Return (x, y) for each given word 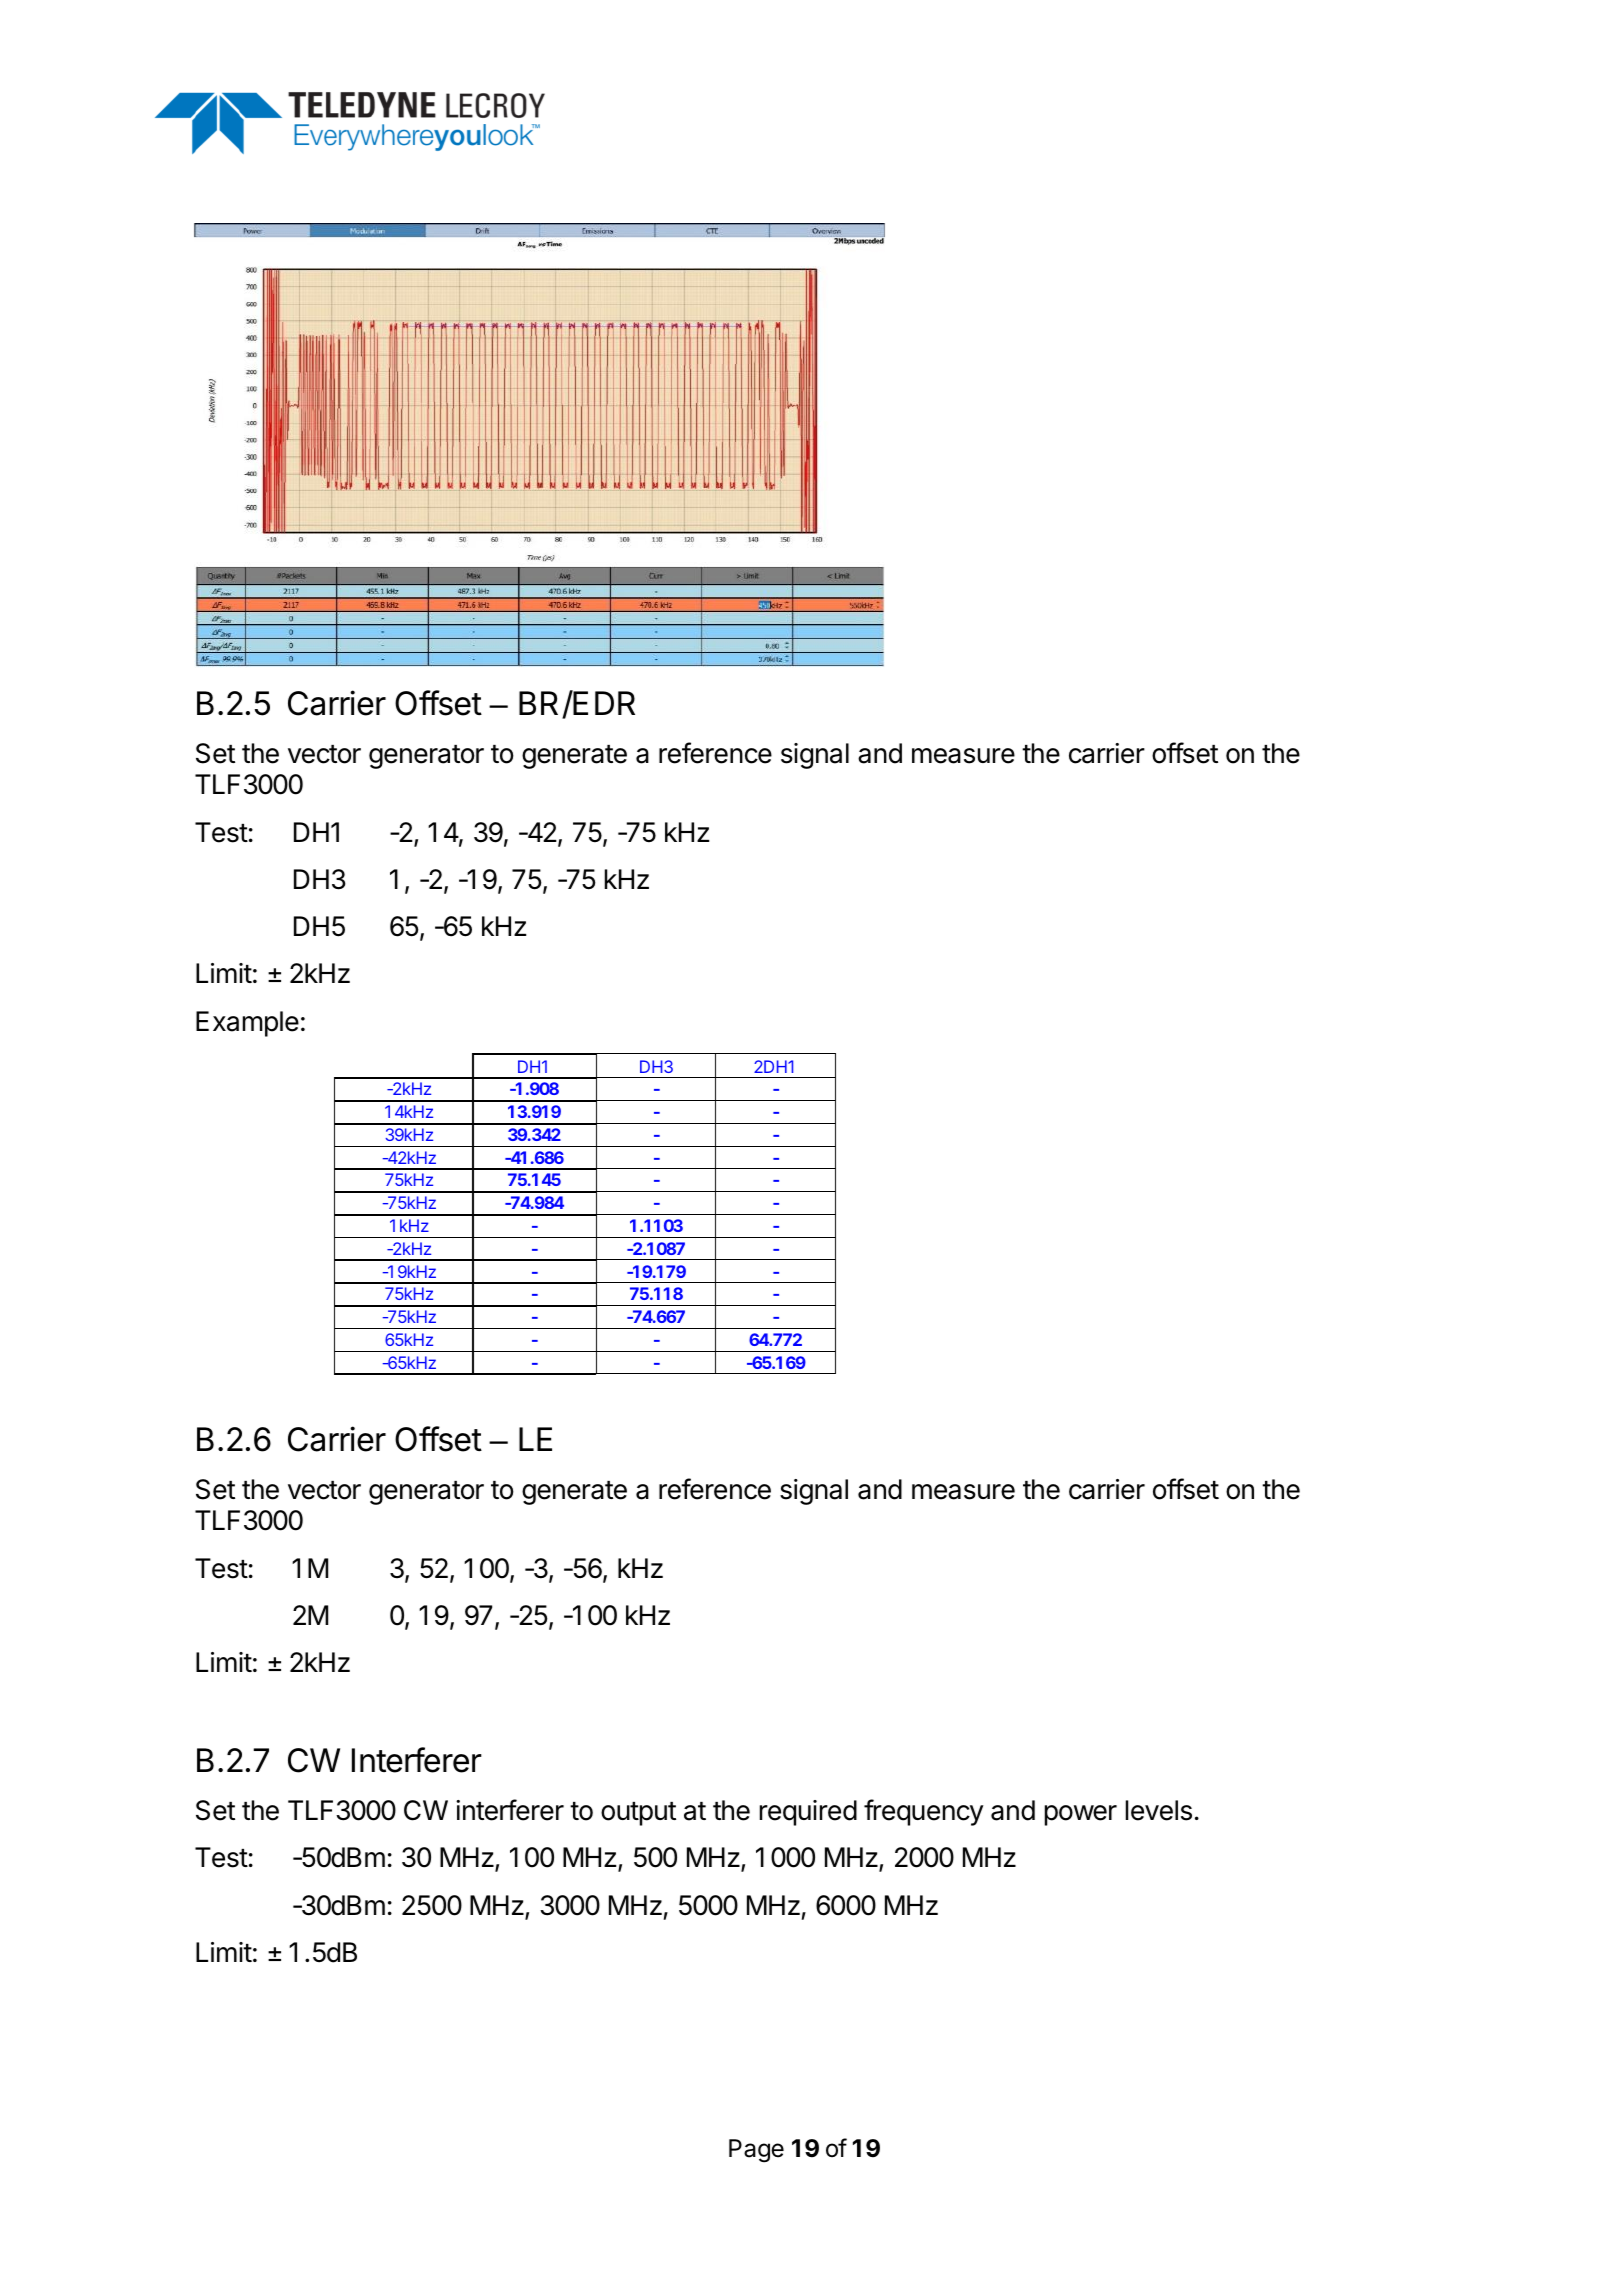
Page (756, 2151)
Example (247, 1024)
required (808, 1813)
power (1081, 1815)
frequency (923, 1812)
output (638, 1814)
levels (1159, 1810)
